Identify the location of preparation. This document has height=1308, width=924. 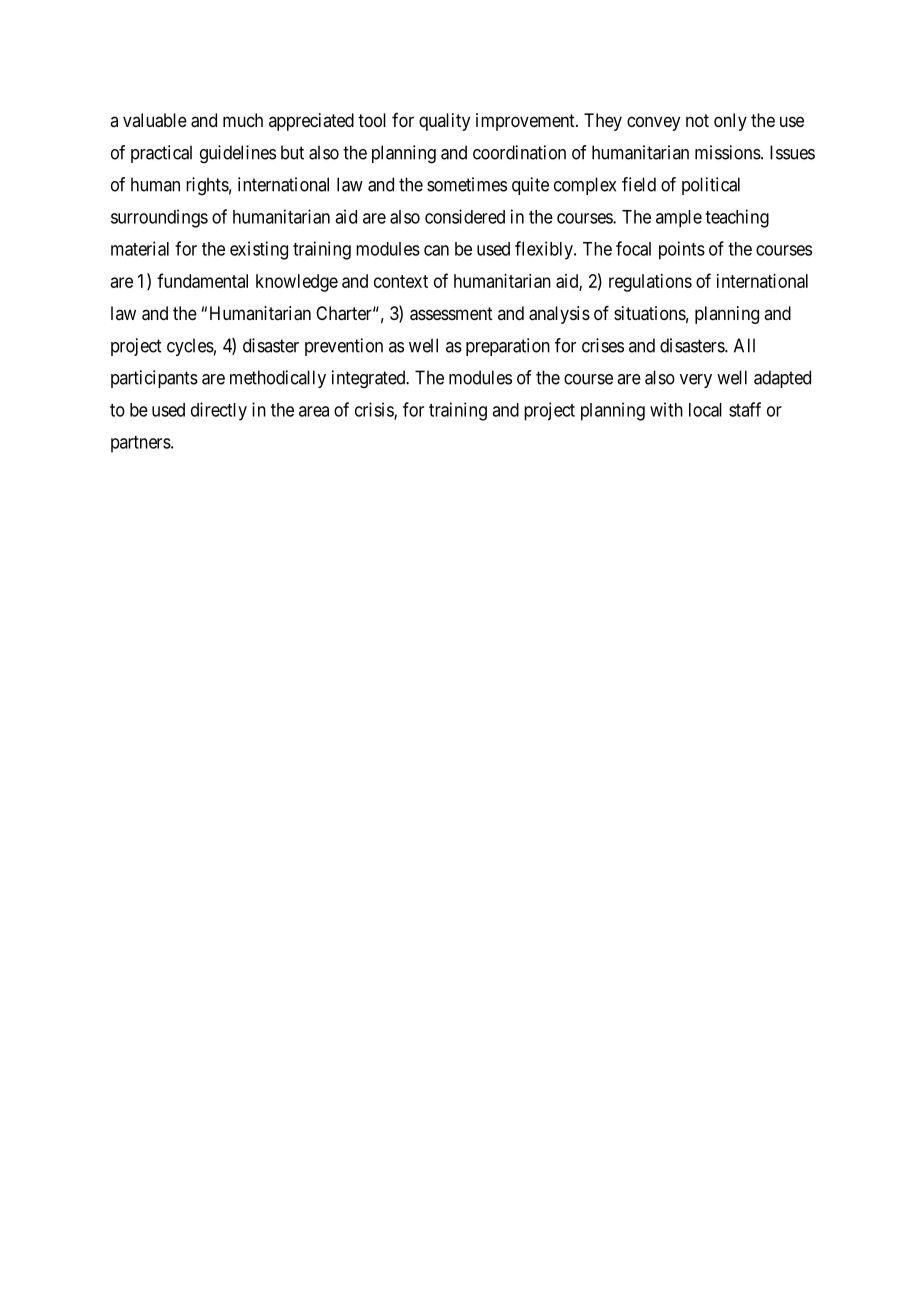
(508, 347).
